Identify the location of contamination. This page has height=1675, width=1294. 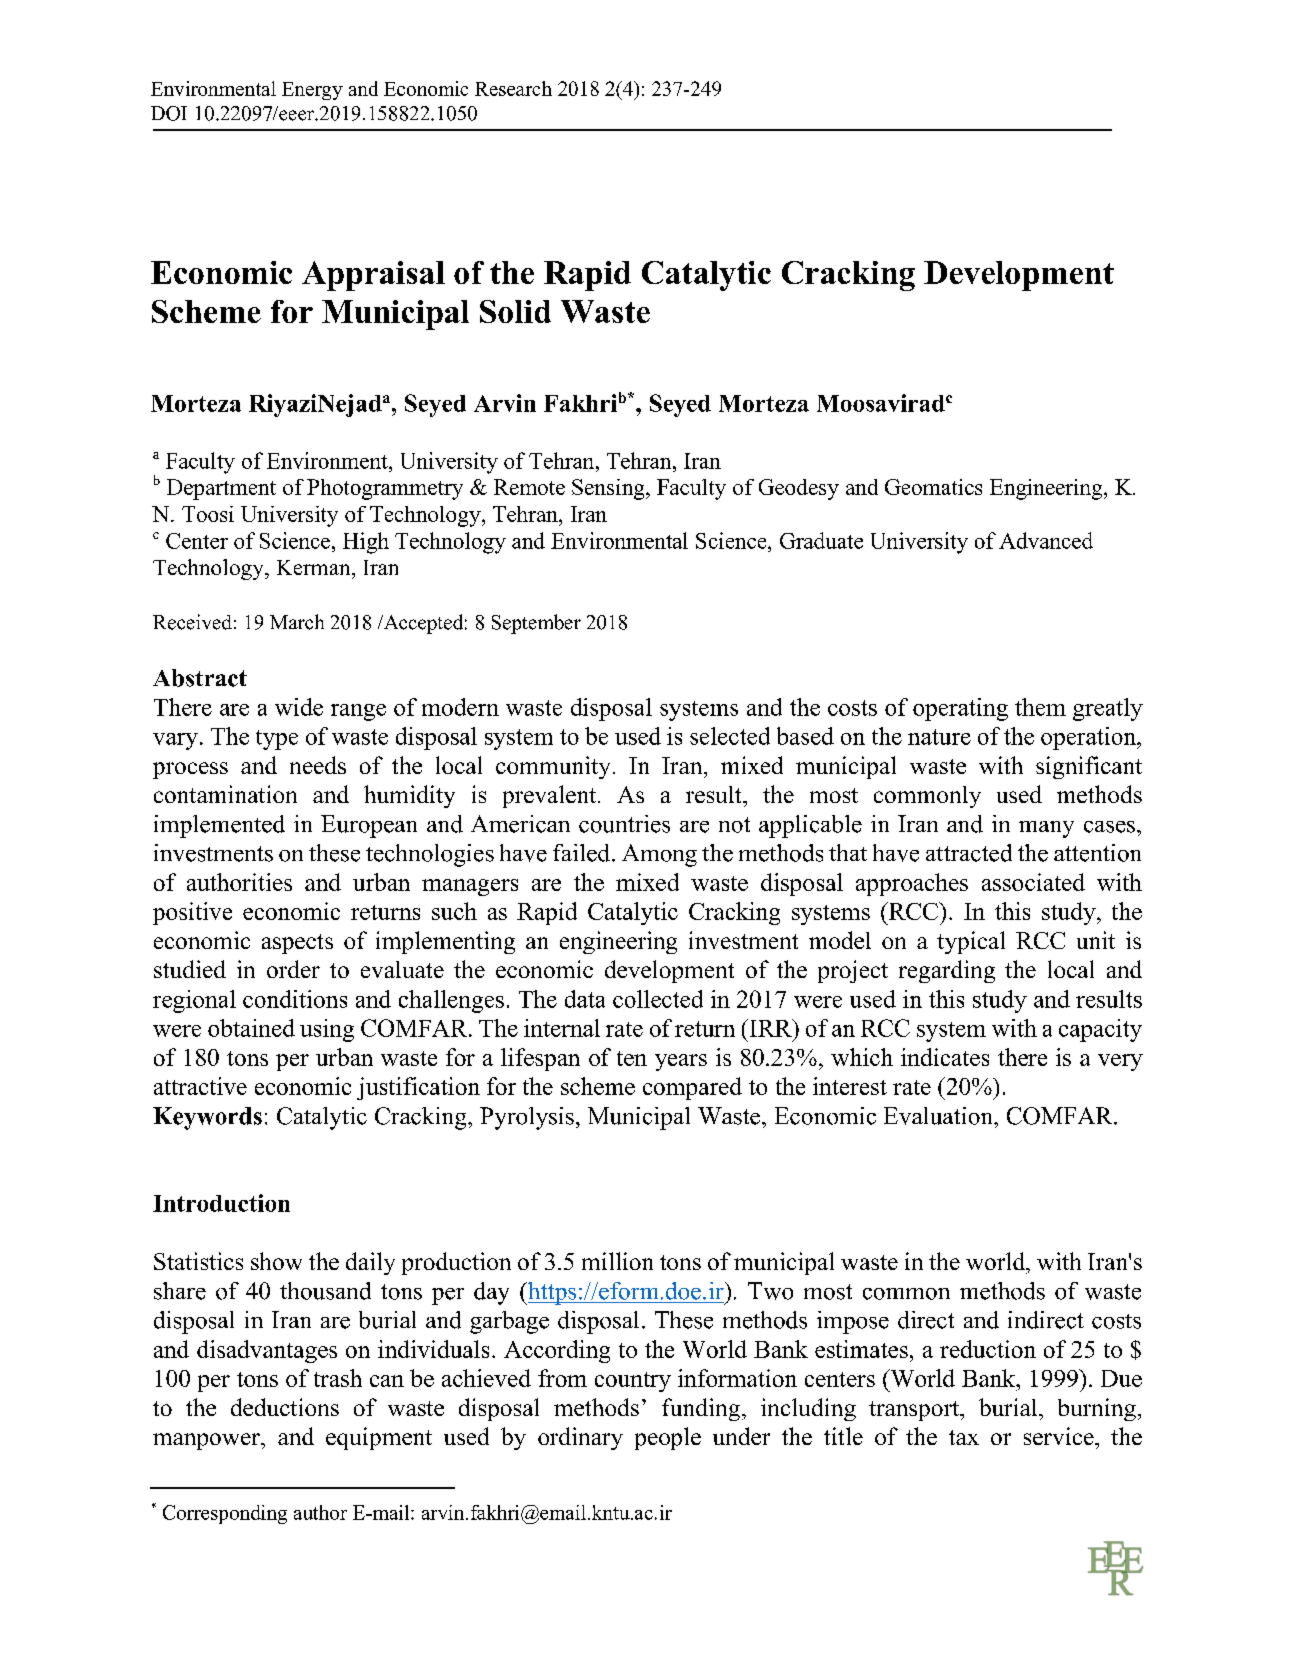
(225, 794).
